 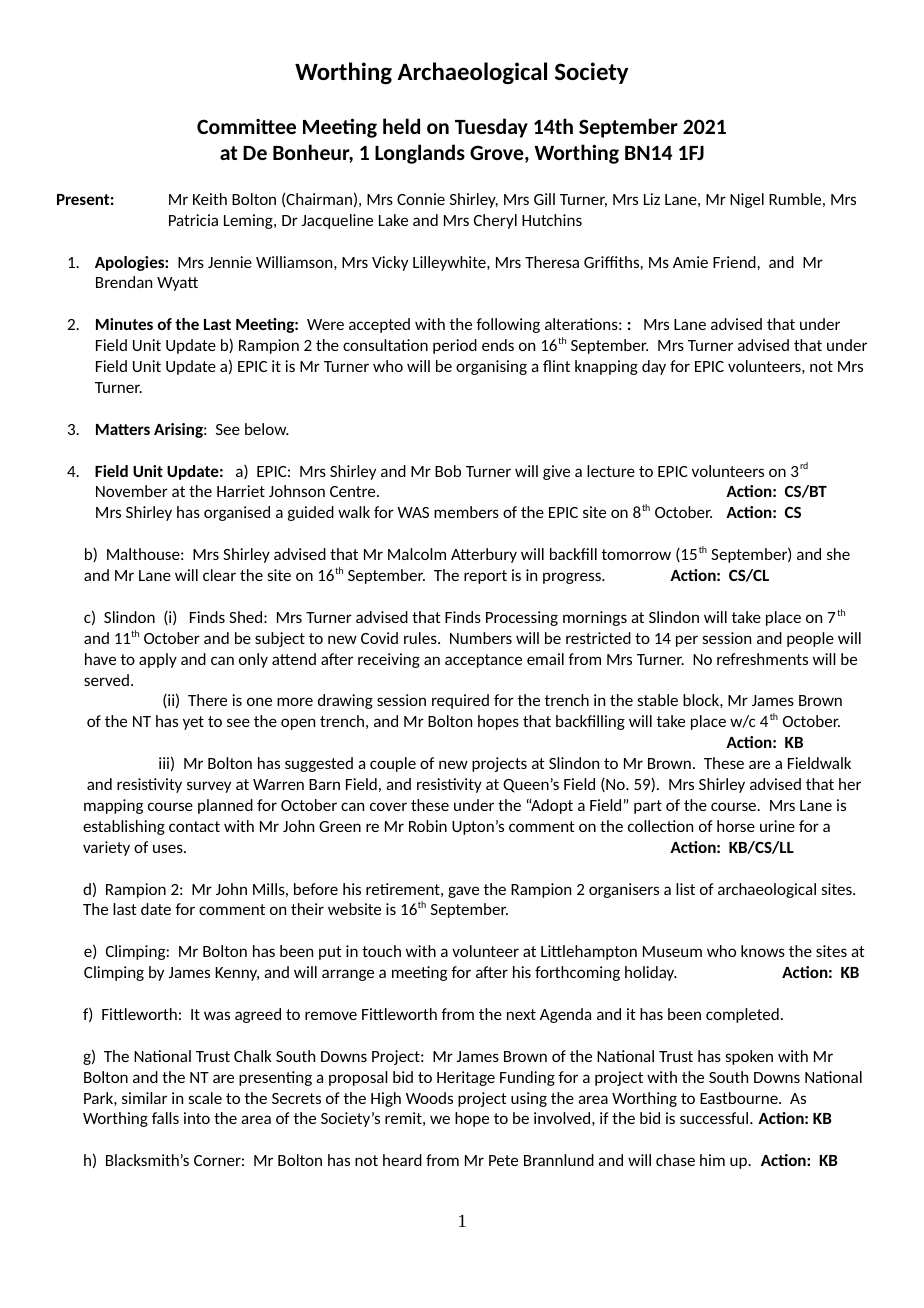 I want to click on into, so click(x=197, y=1118).
